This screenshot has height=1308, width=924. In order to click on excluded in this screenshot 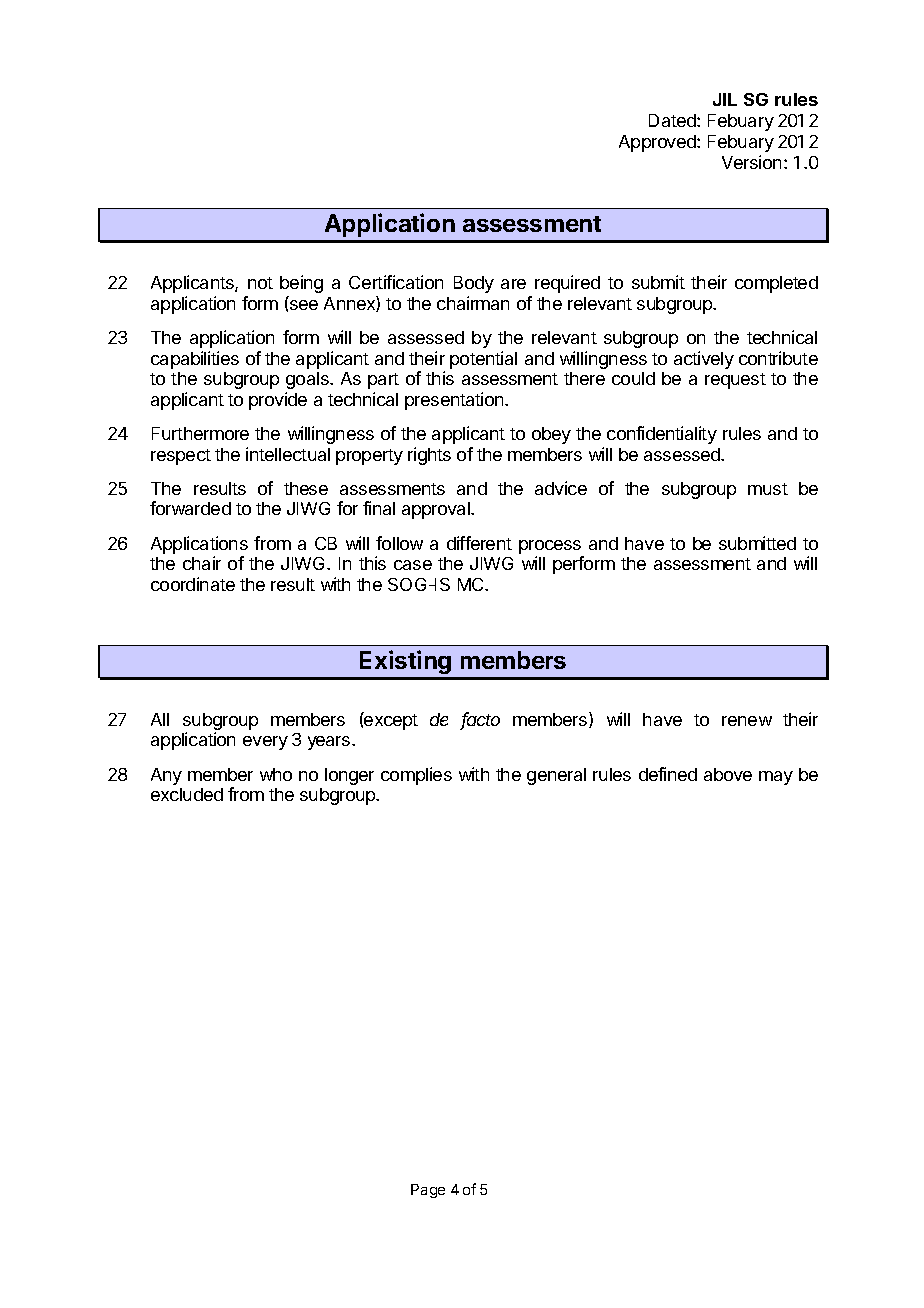, I will do `click(187, 794)`.
